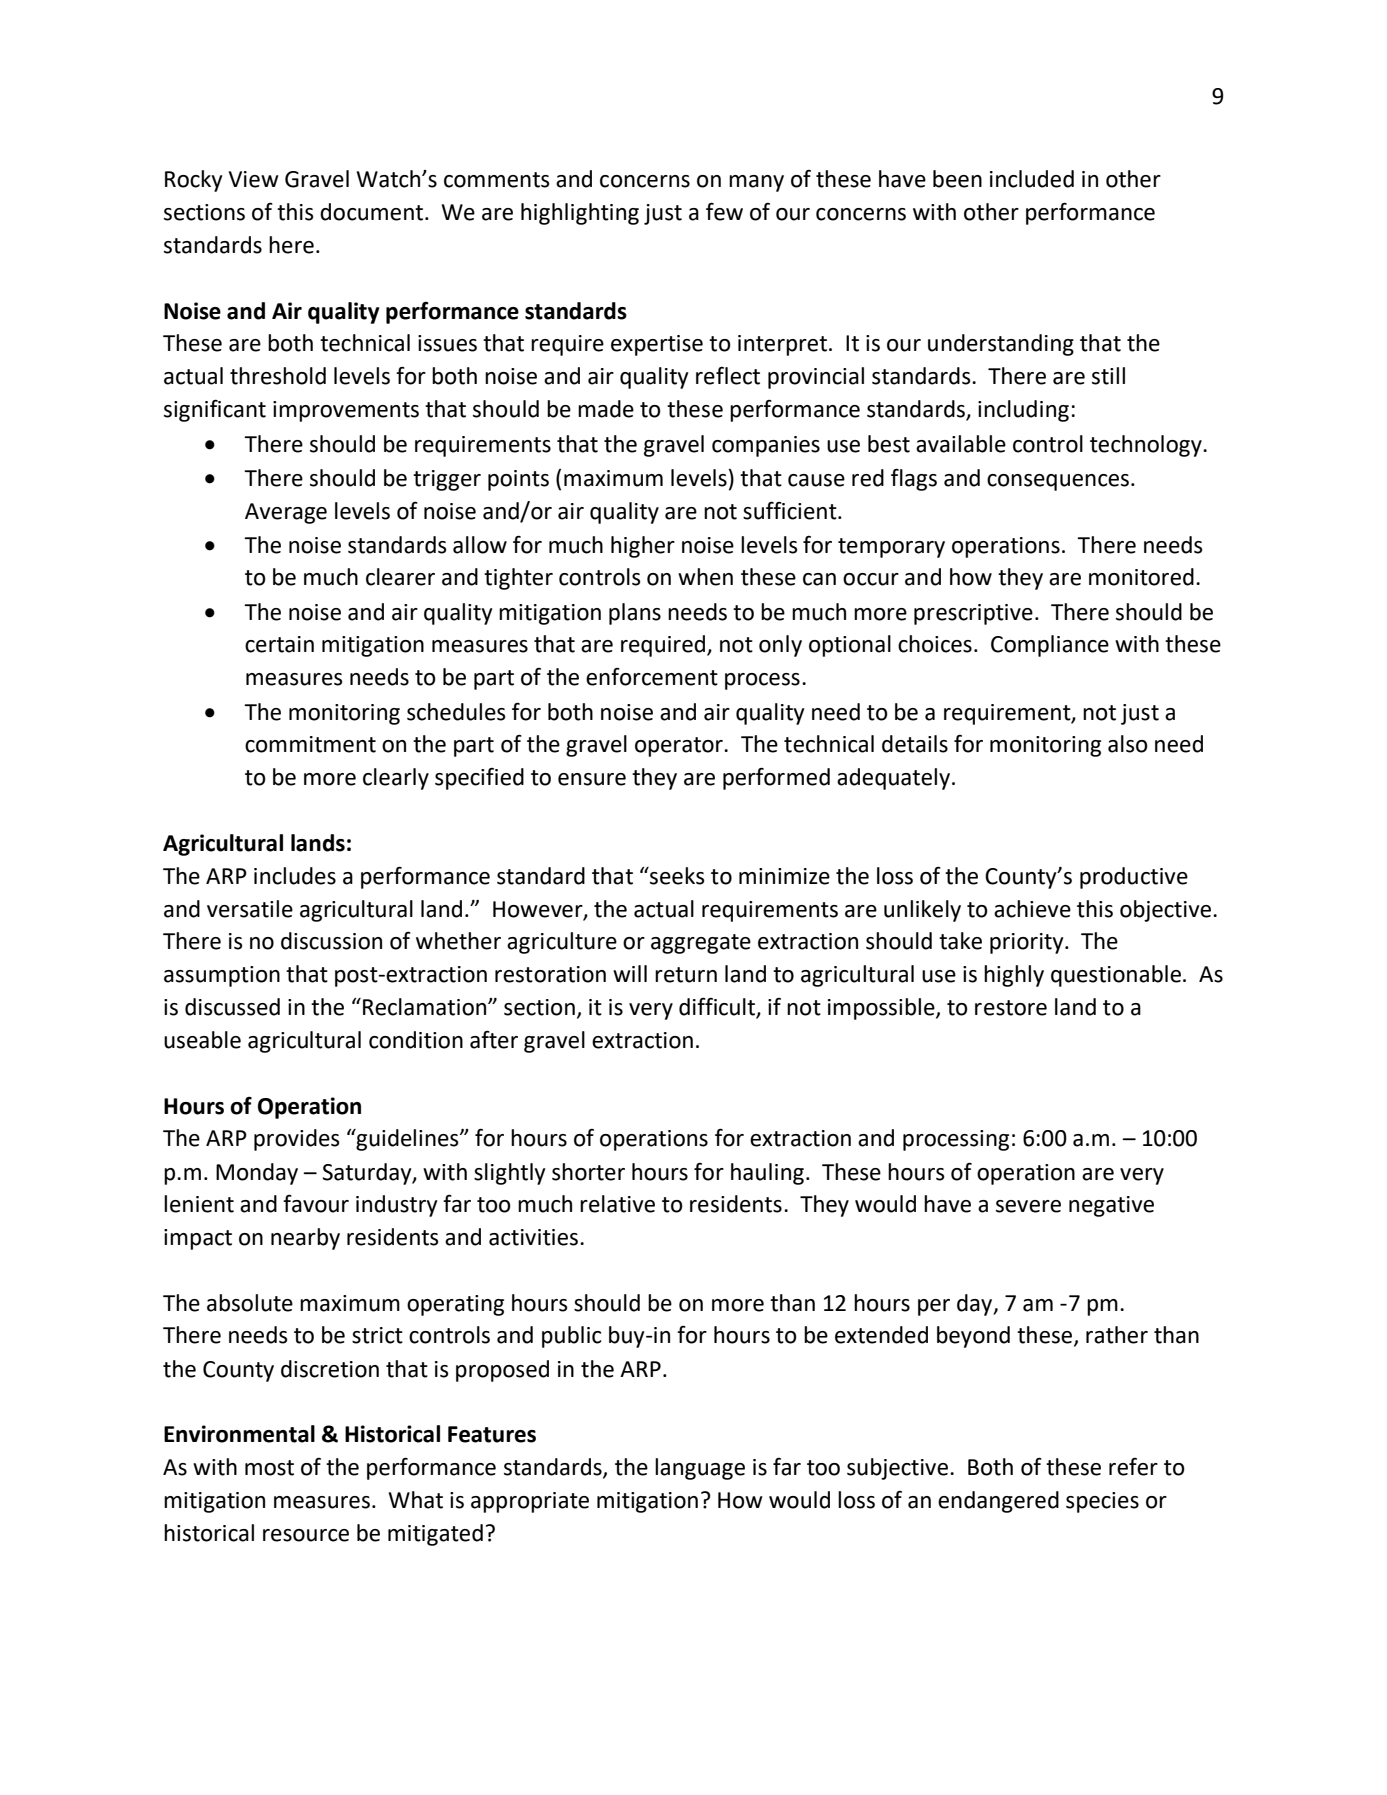 The width and height of the document is (1387, 1795). What do you see at coordinates (1032, 179) in the document?
I see `included` at bounding box center [1032, 179].
